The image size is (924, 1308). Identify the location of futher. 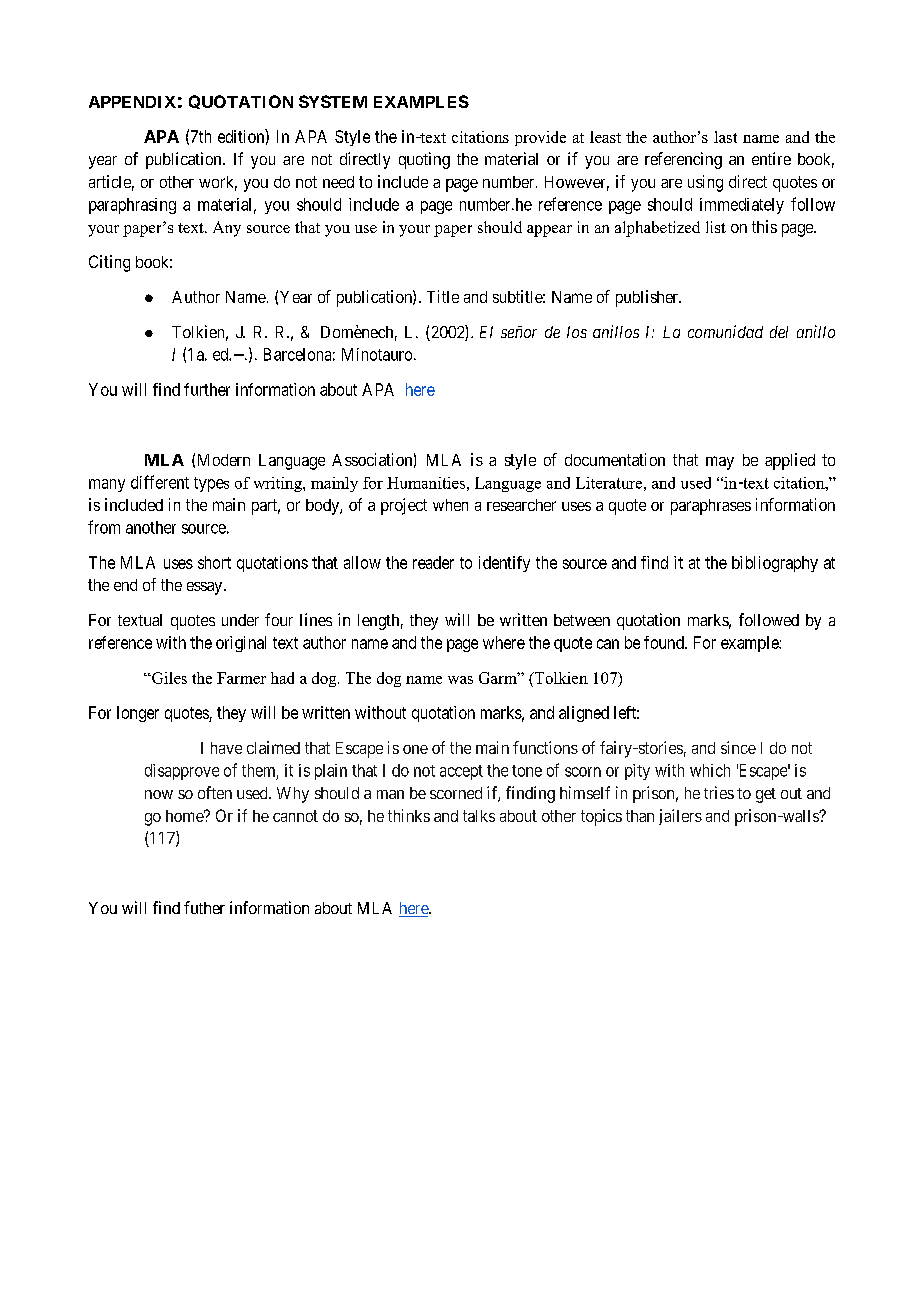
(204, 907).
